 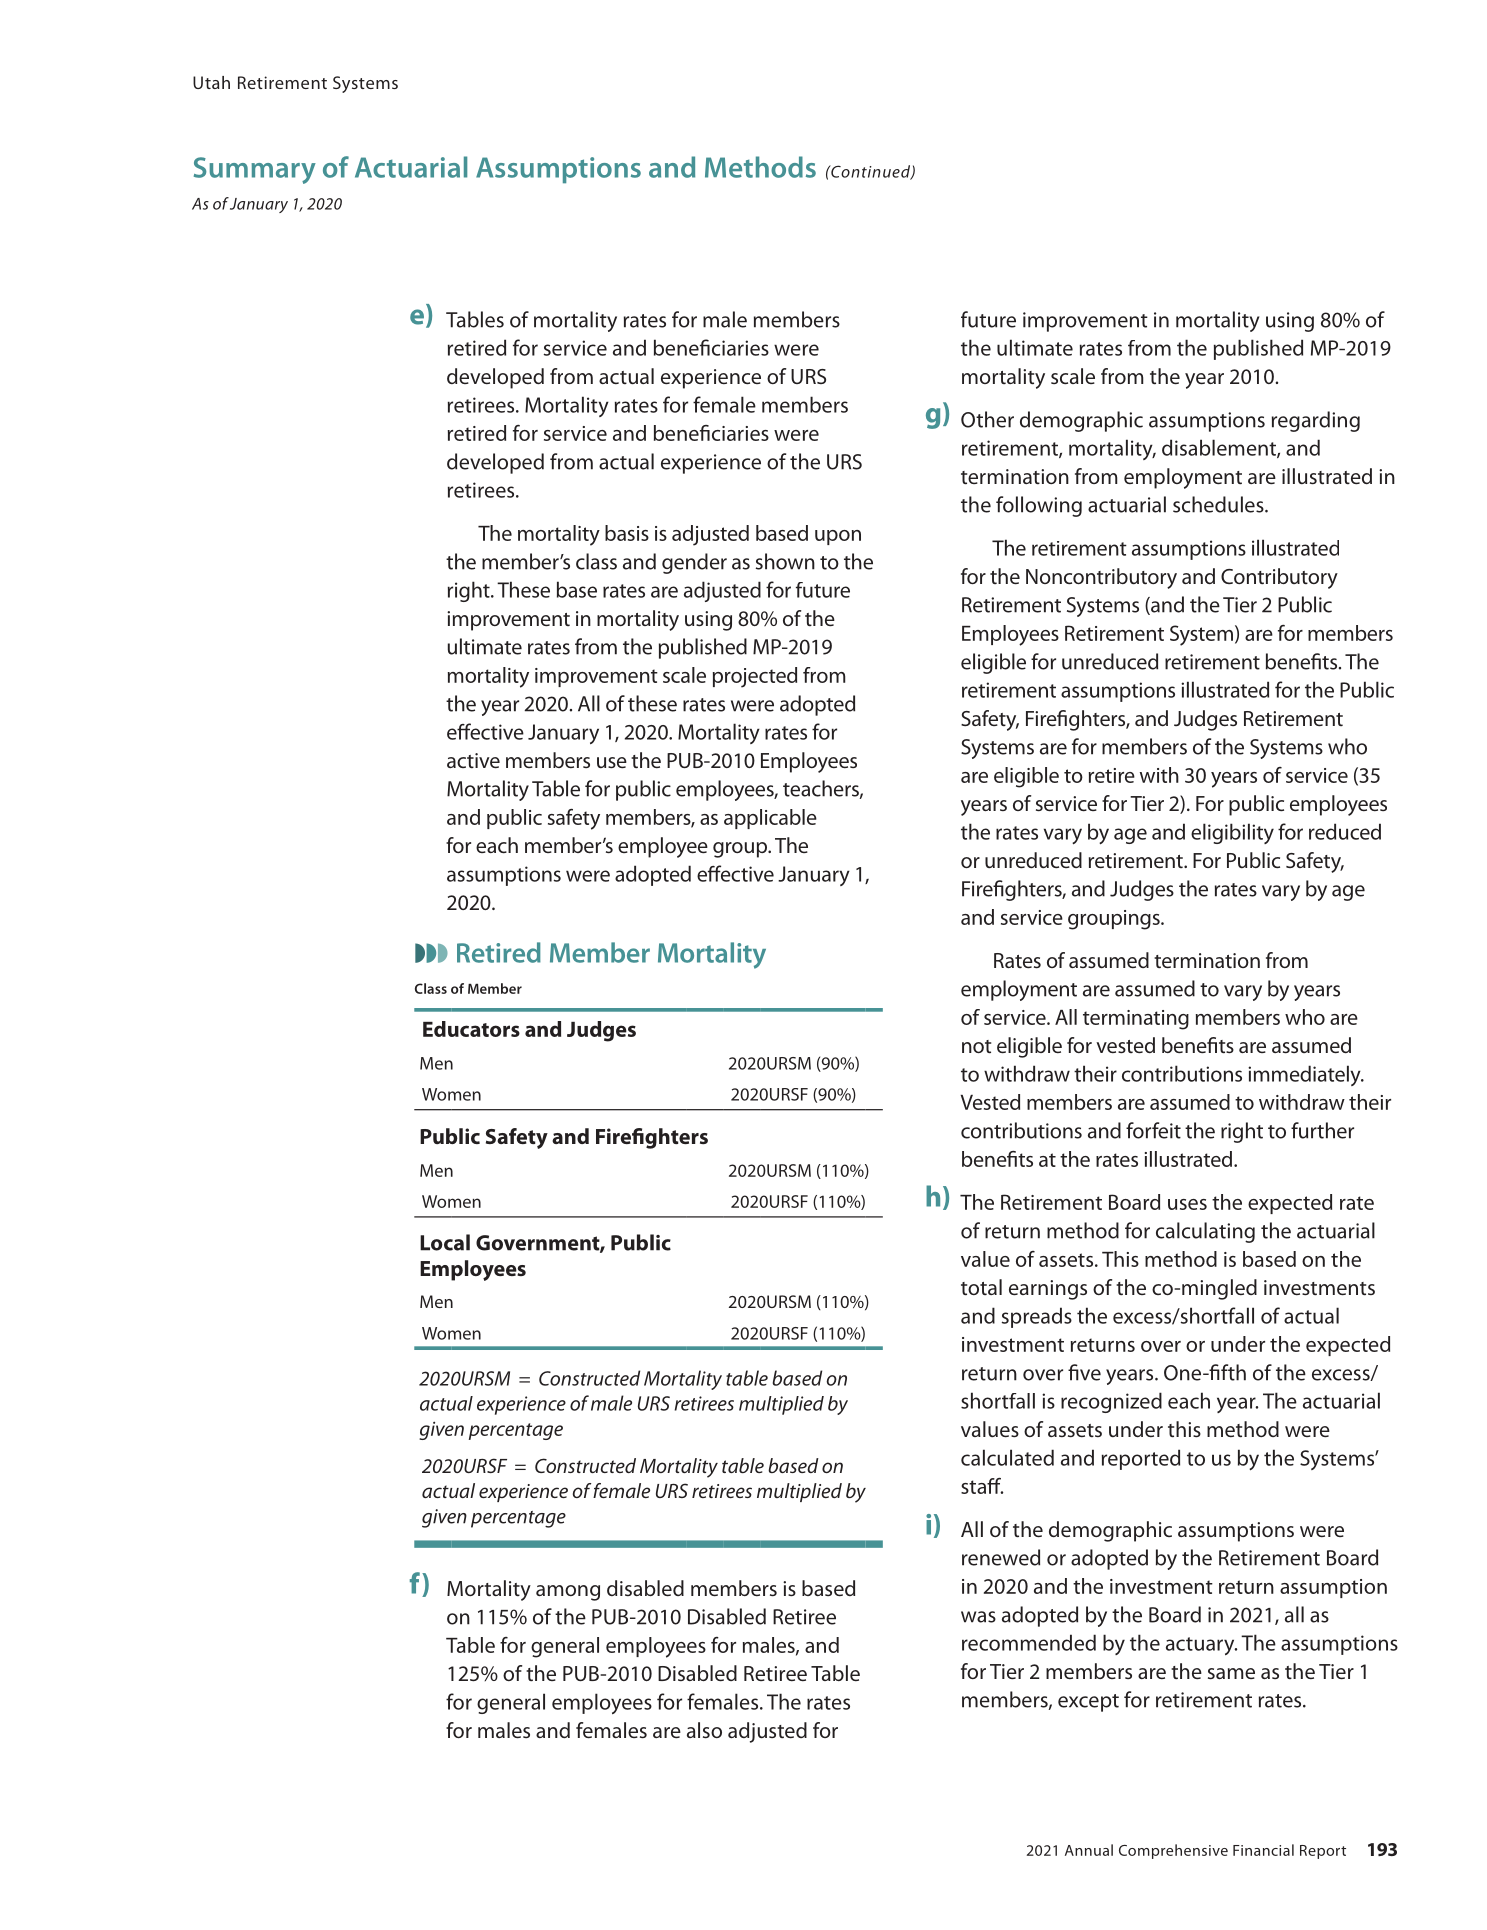 I want to click on Summary, so click(x=255, y=170).
